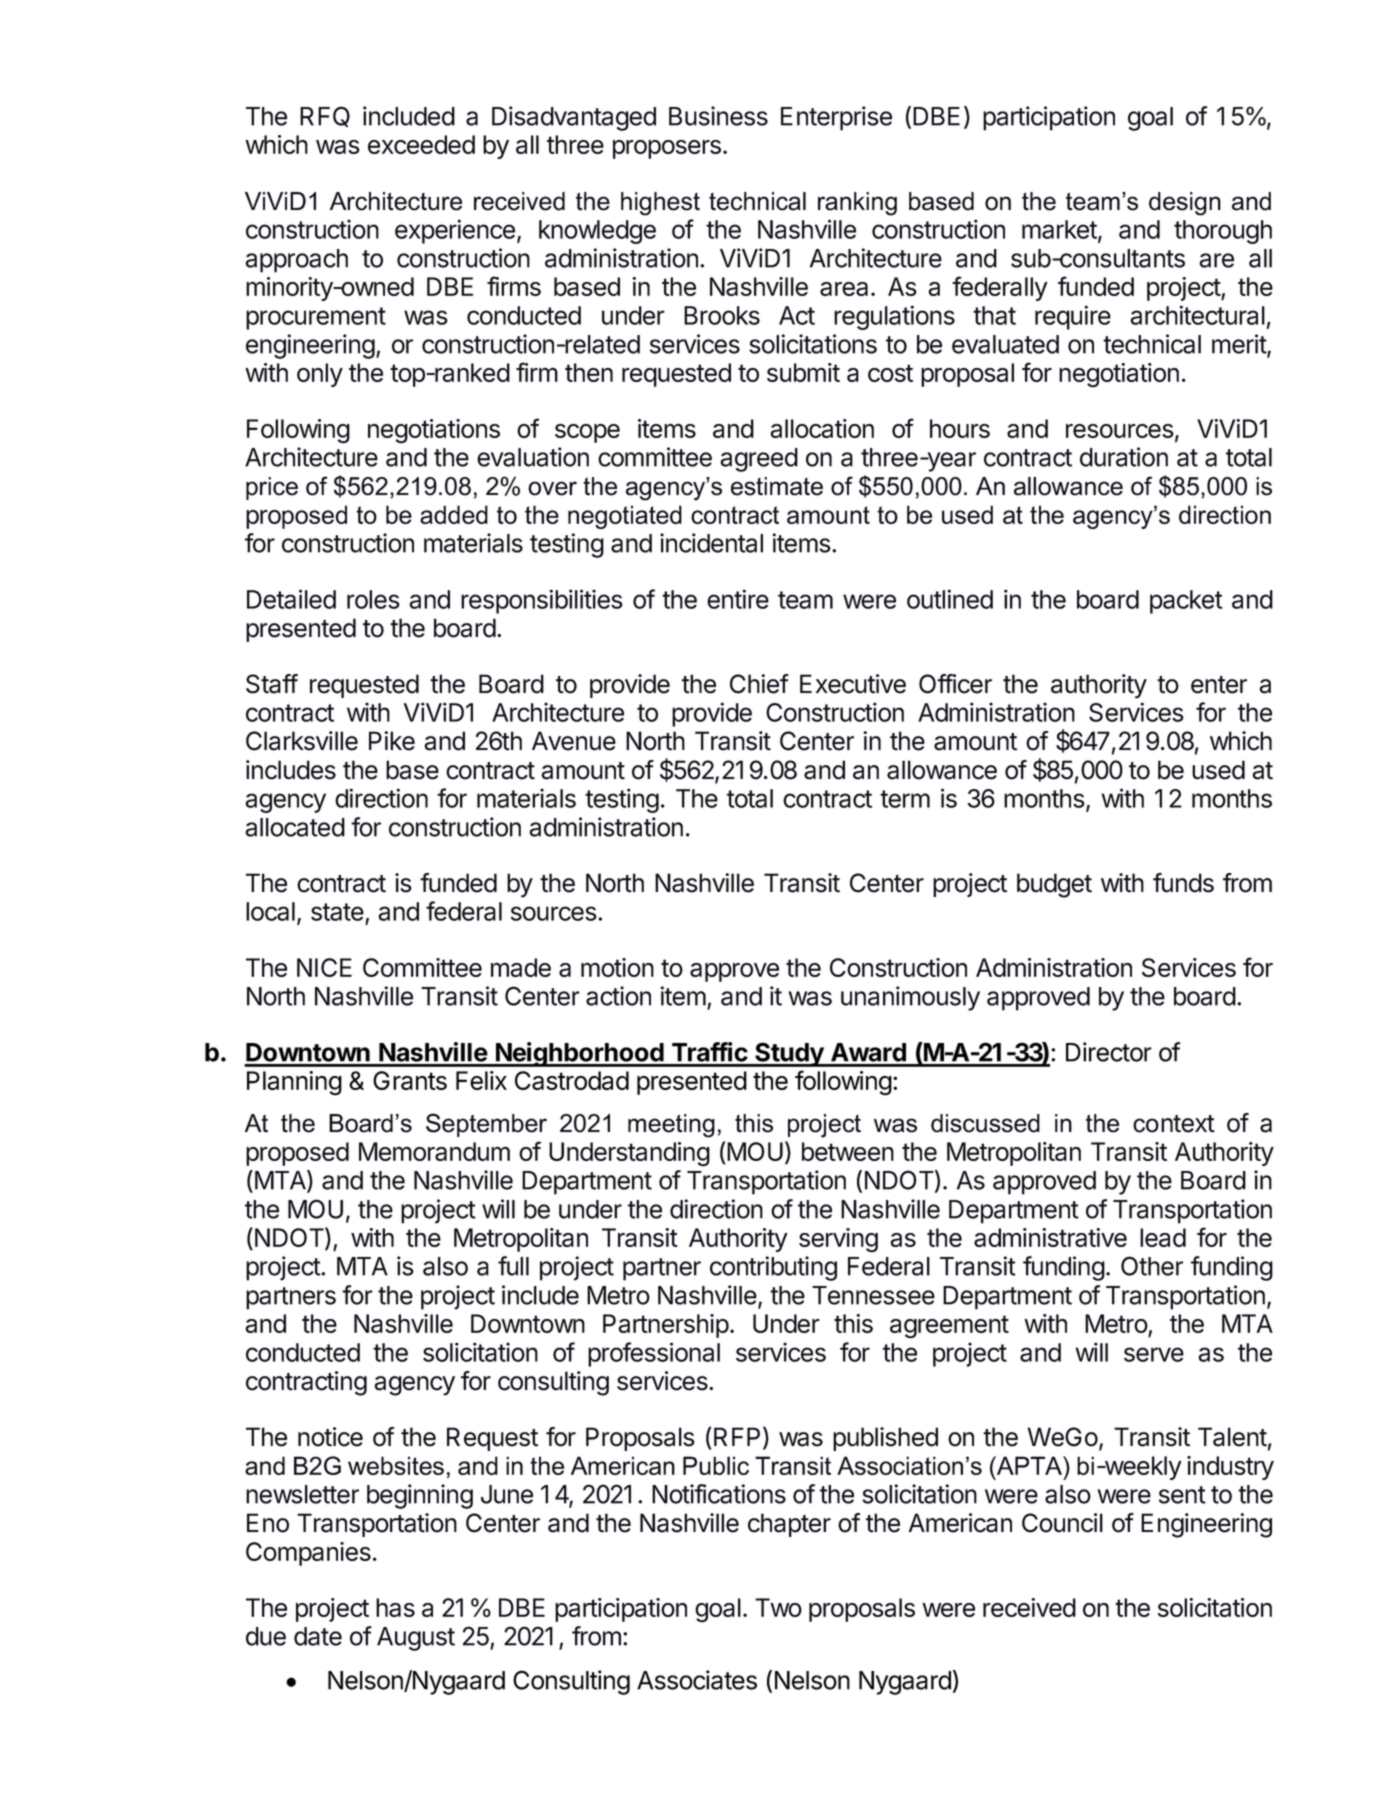 The image size is (1387, 1795). What do you see at coordinates (778, 1607) in the screenshot?
I see `Two` at bounding box center [778, 1607].
